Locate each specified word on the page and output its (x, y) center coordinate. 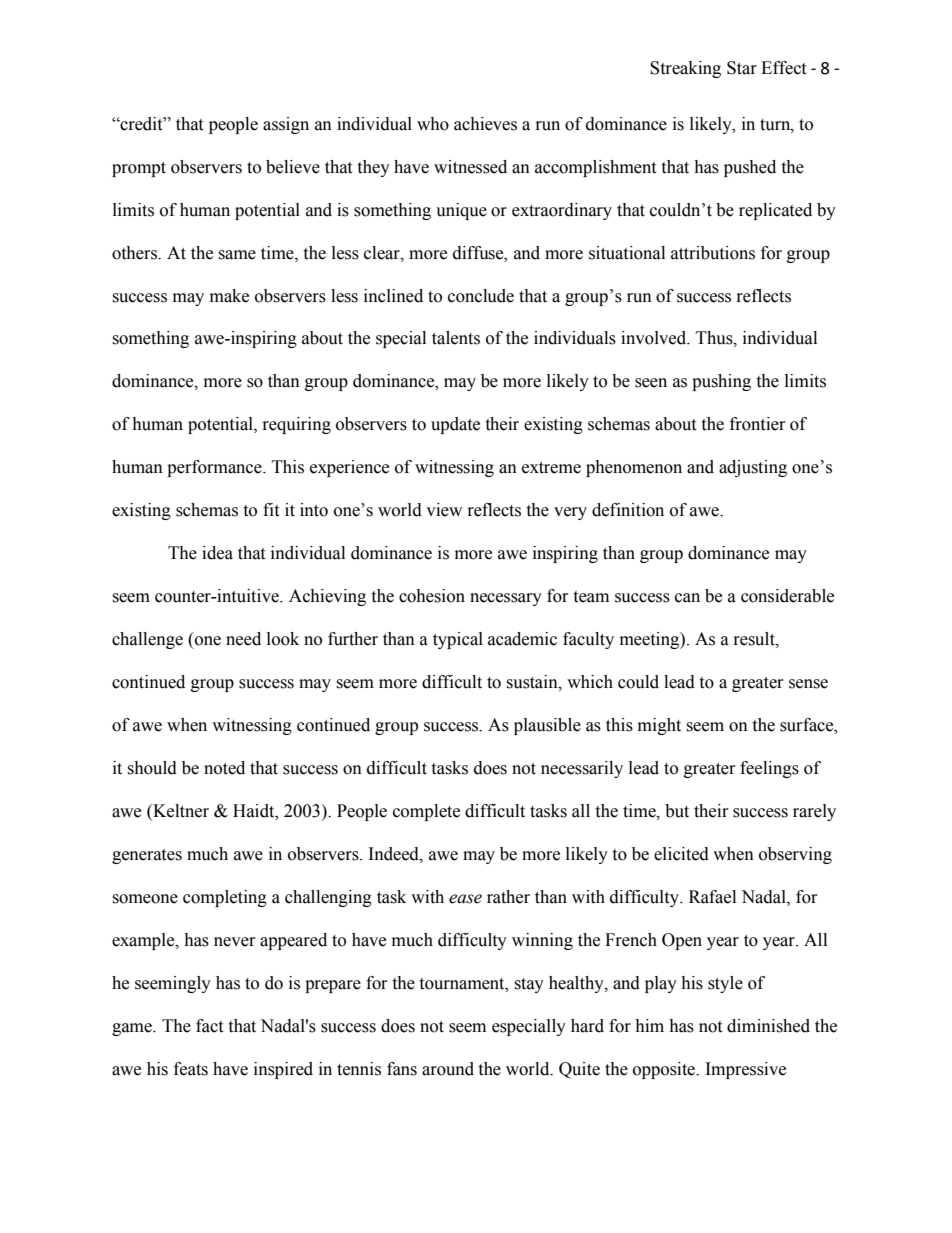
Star (742, 68)
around (448, 1069)
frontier (758, 424)
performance (215, 468)
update (455, 425)
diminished (768, 1026)
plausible (547, 726)
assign (286, 125)
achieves (485, 124)
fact (209, 1026)
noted (224, 768)
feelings (769, 769)
